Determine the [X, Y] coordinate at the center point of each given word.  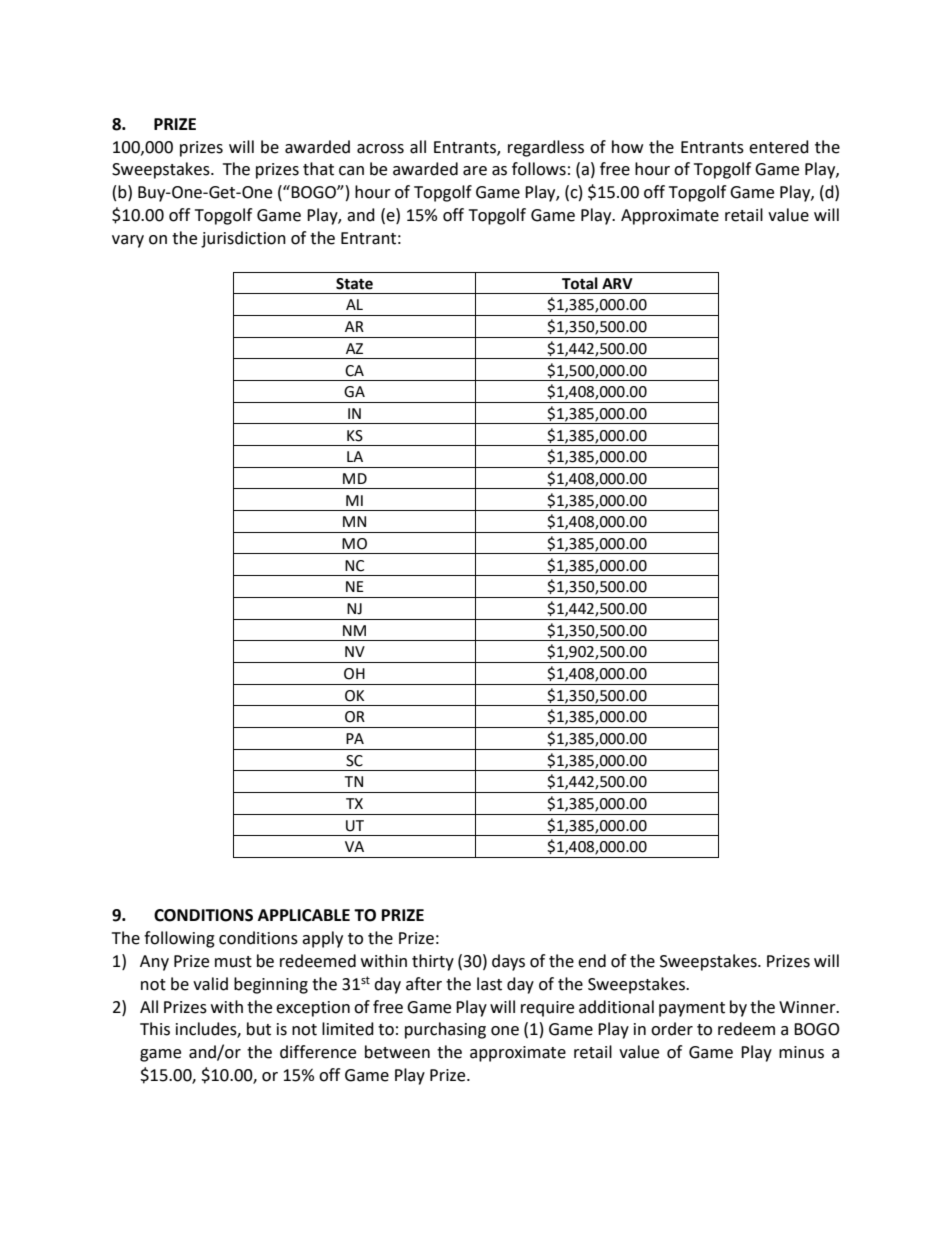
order [672, 1029]
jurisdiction [243, 239]
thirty [433, 962]
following [179, 939]
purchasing [445, 1030]
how [627, 147]
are [475, 171]
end [592, 961]
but [259, 1029]
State [354, 284]
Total [580, 283]
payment [692, 1009]
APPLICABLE [304, 915]
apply [322, 939]
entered [779, 147]
